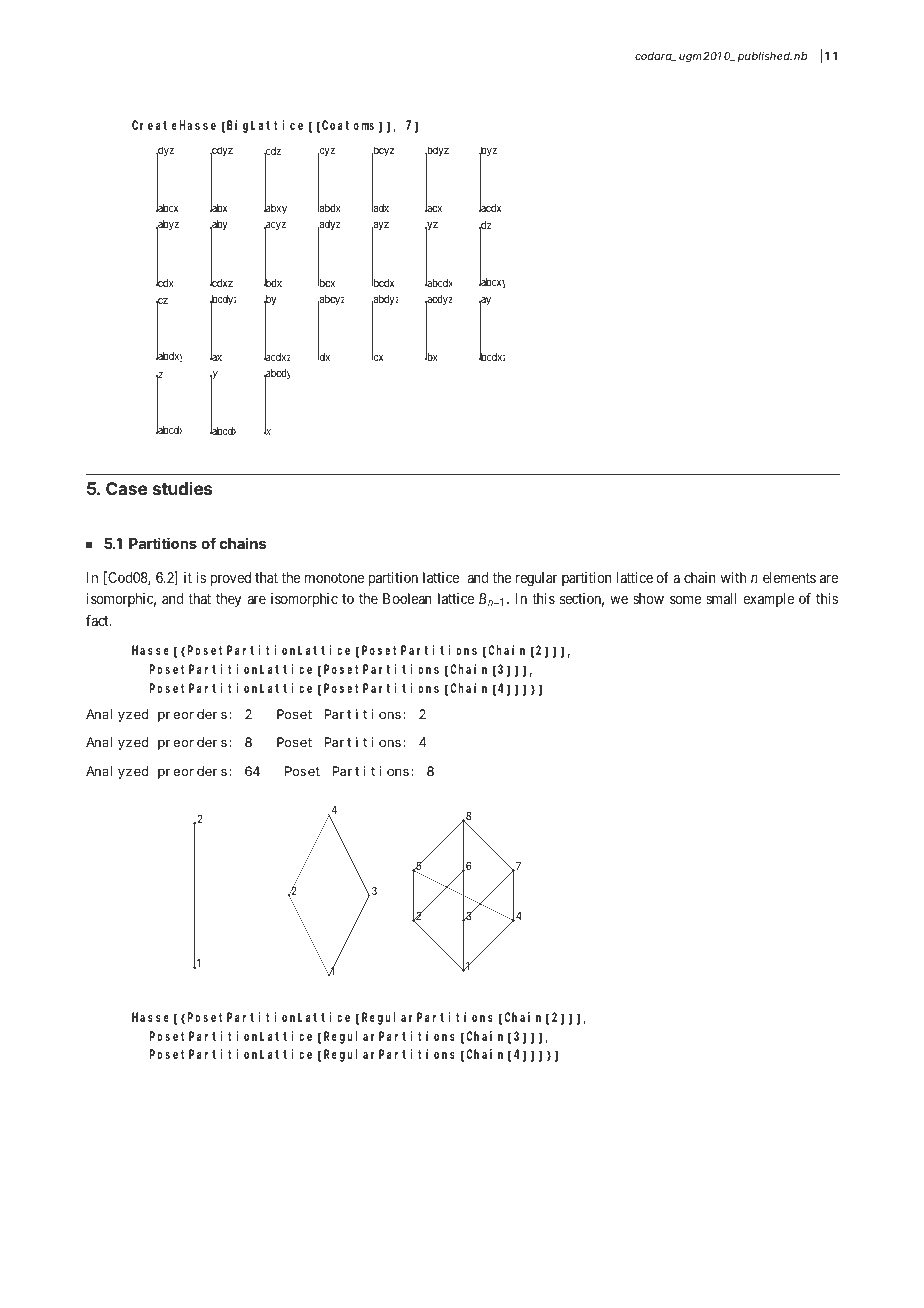 This screenshot has width=924, height=1308. What do you see at coordinates (334, 578) in the screenshot?
I see `monotone` at bounding box center [334, 578].
